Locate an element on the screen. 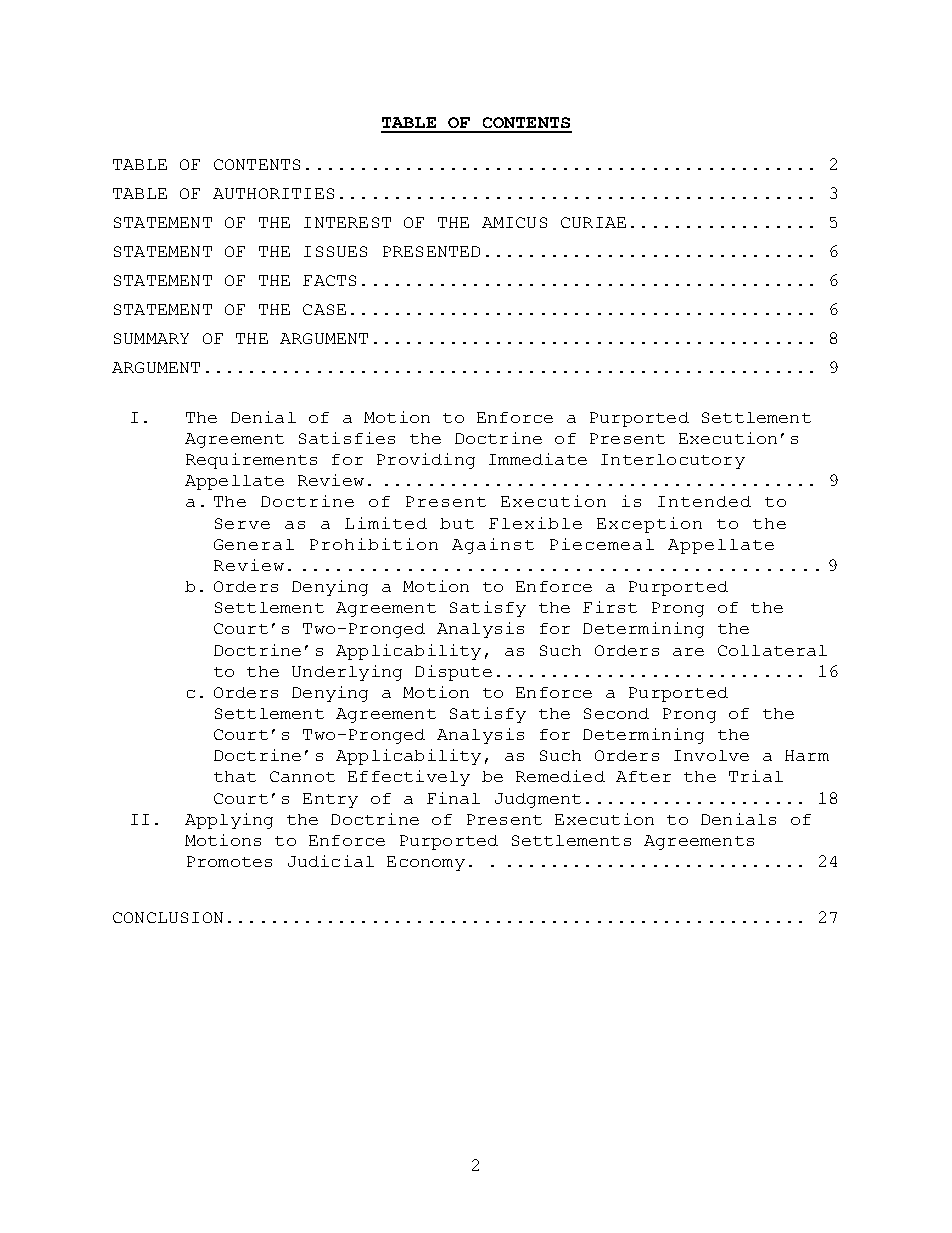 The height and width of the screenshot is (1233, 952). CURIAE is located at coordinates (593, 222).
